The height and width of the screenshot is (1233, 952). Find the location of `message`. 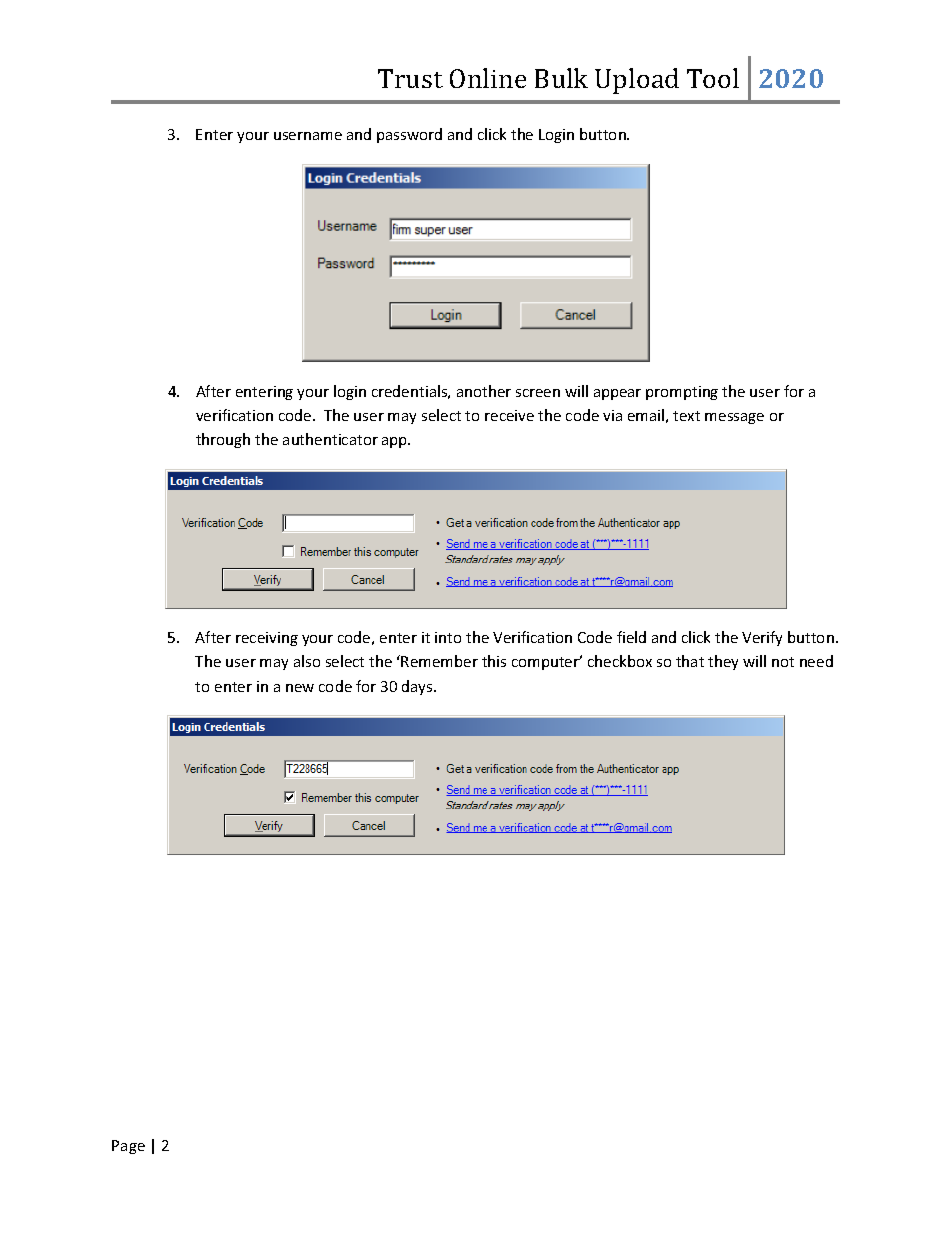

message is located at coordinates (734, 418).
